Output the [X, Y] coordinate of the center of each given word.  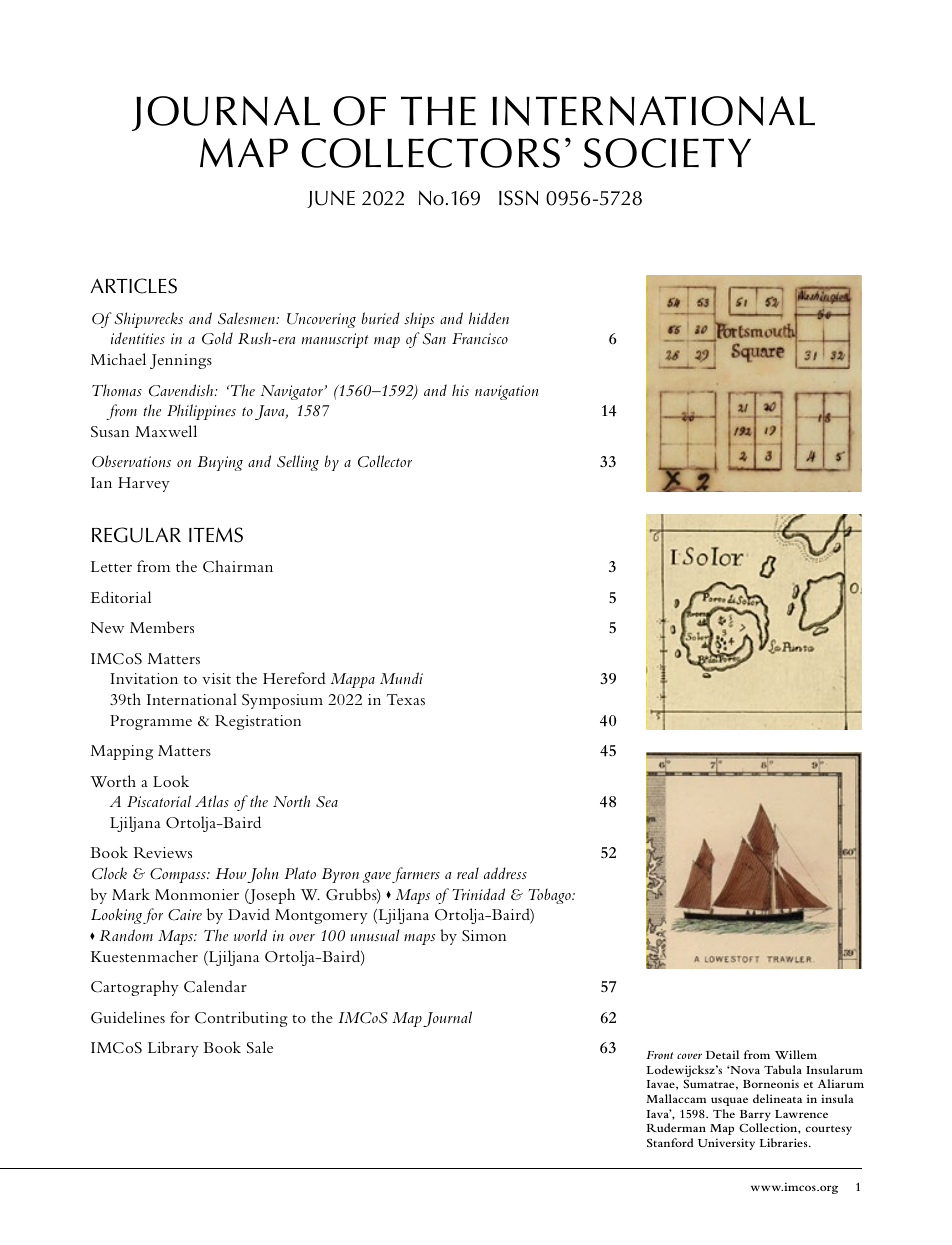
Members [162, 627]
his [460, 390]
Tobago [551, 896]
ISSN [518, 198]
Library [173, 1049]
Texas [406, 699]
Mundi [401, 678]
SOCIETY [667, 153]
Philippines [201, 412]
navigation [507, 392]
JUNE [331, 199]
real [468, 873]
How [230, 873]
